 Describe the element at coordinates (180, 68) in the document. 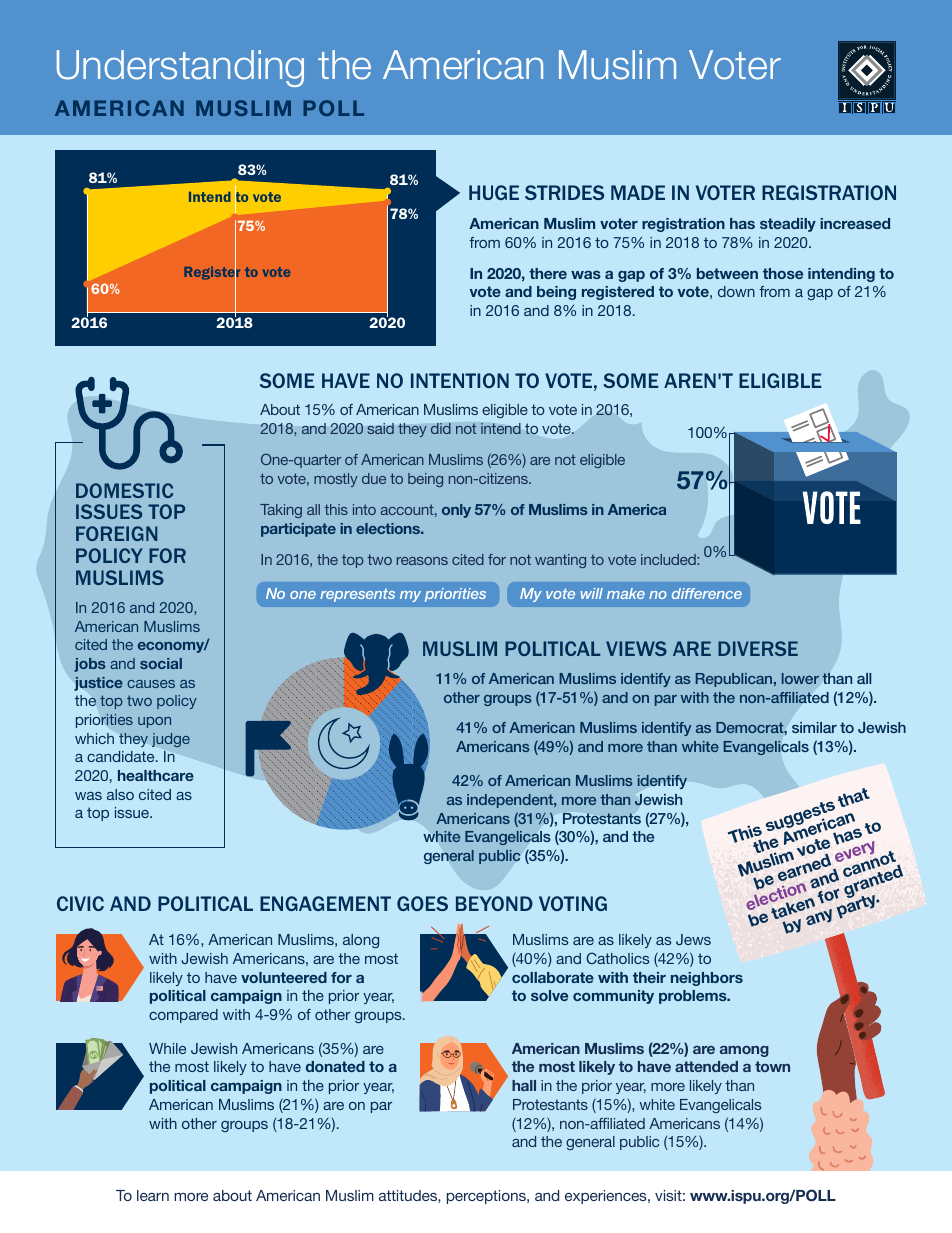

I see `Understanding` at that location.
